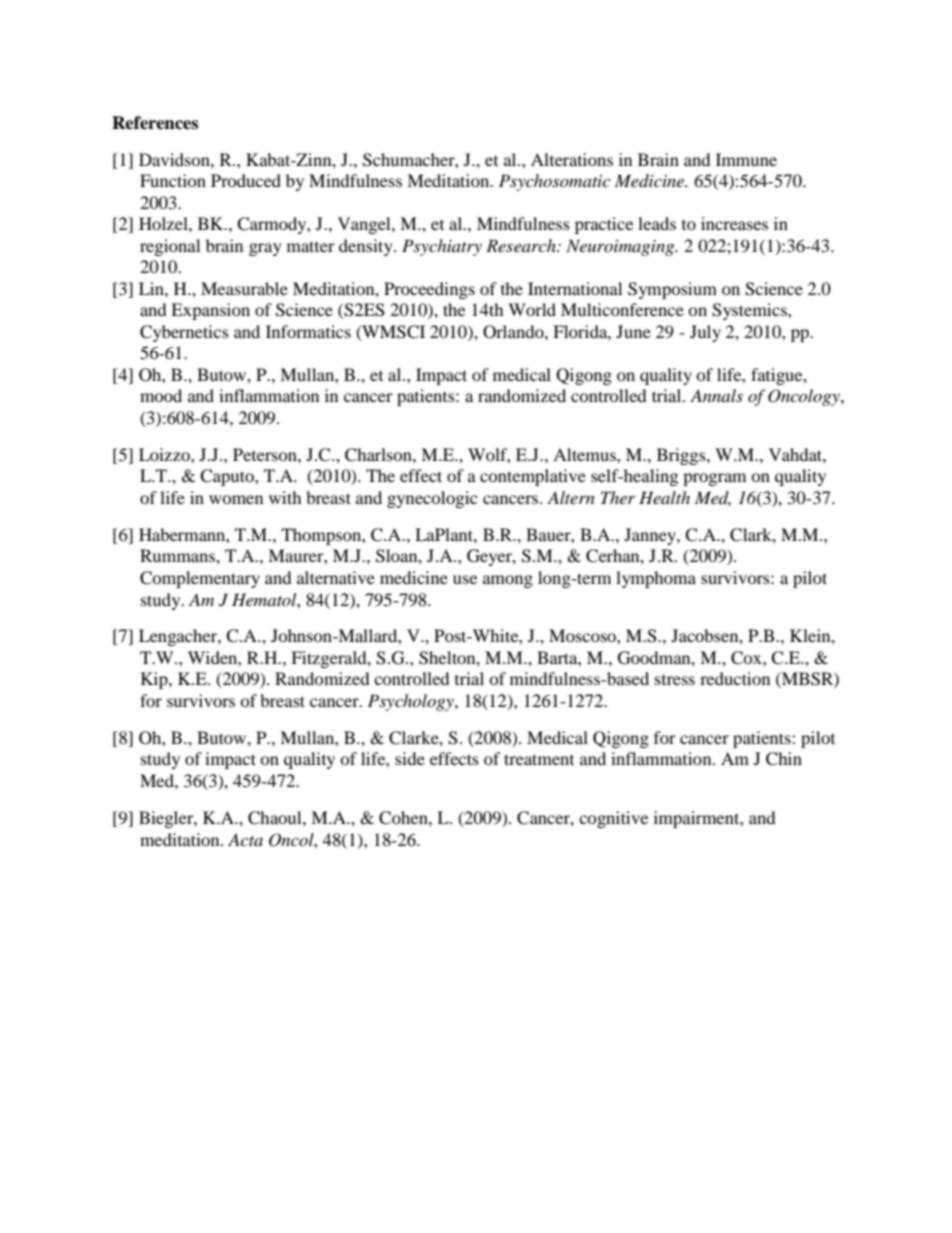 This image has height=1233, width=952. What do you see at coordinates (245, 839) in the image?
I see `Acta` at bounding box center [245, 839].
